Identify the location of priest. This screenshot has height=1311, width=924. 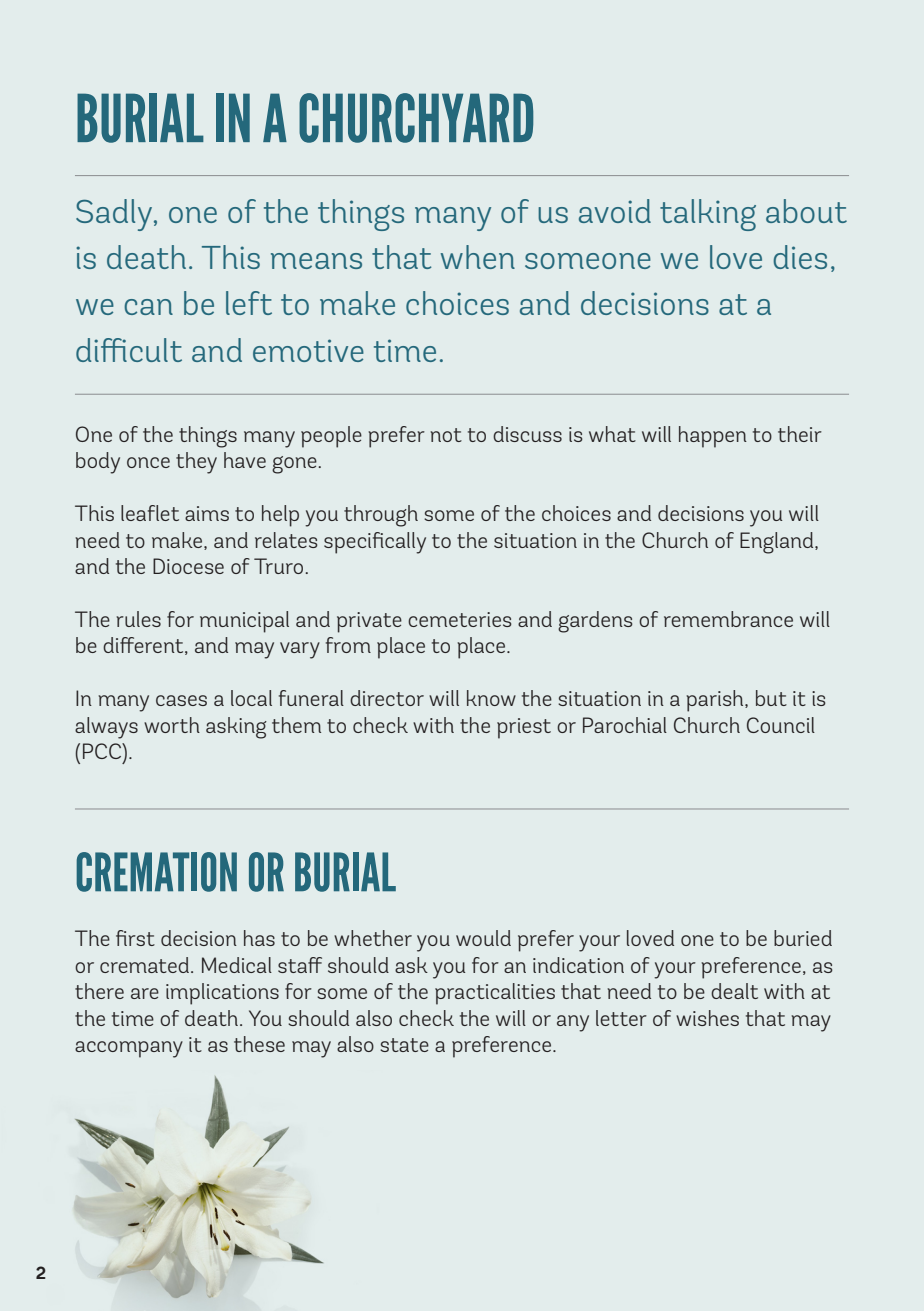
(524, 728).
